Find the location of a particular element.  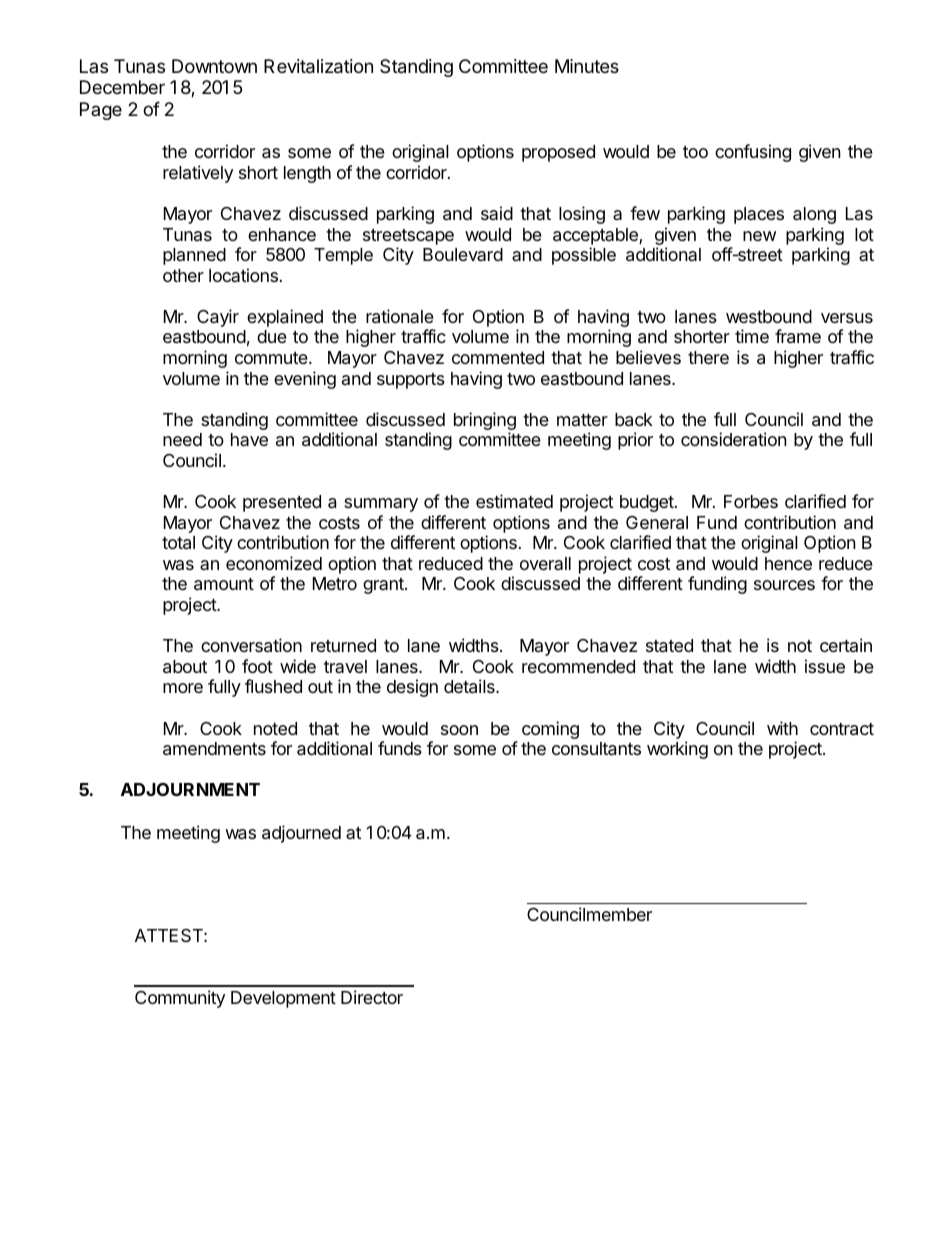

Director is located at coordinates (372, 997).
